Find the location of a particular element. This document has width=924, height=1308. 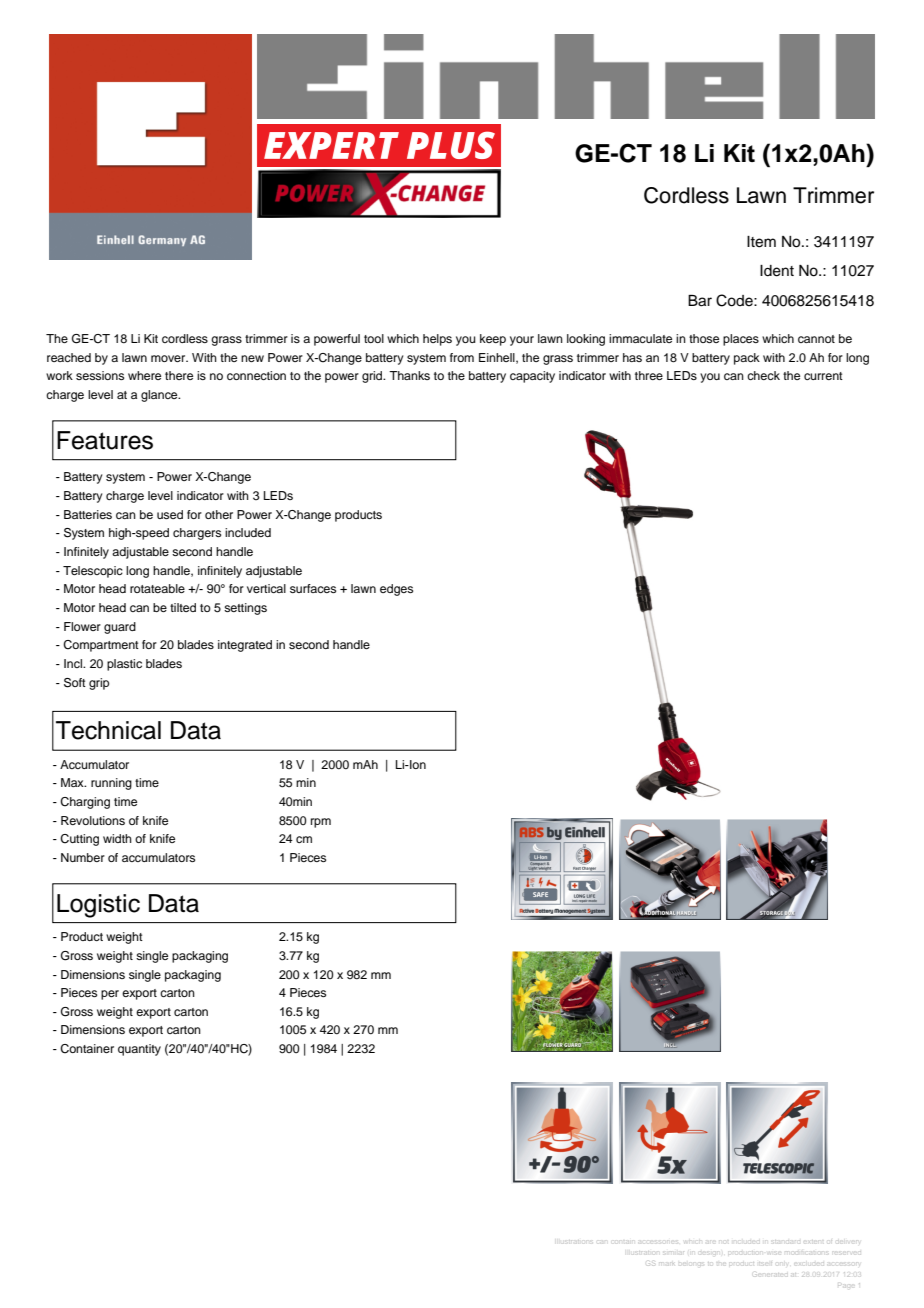

rpm is located at coordinates (321, 823).
